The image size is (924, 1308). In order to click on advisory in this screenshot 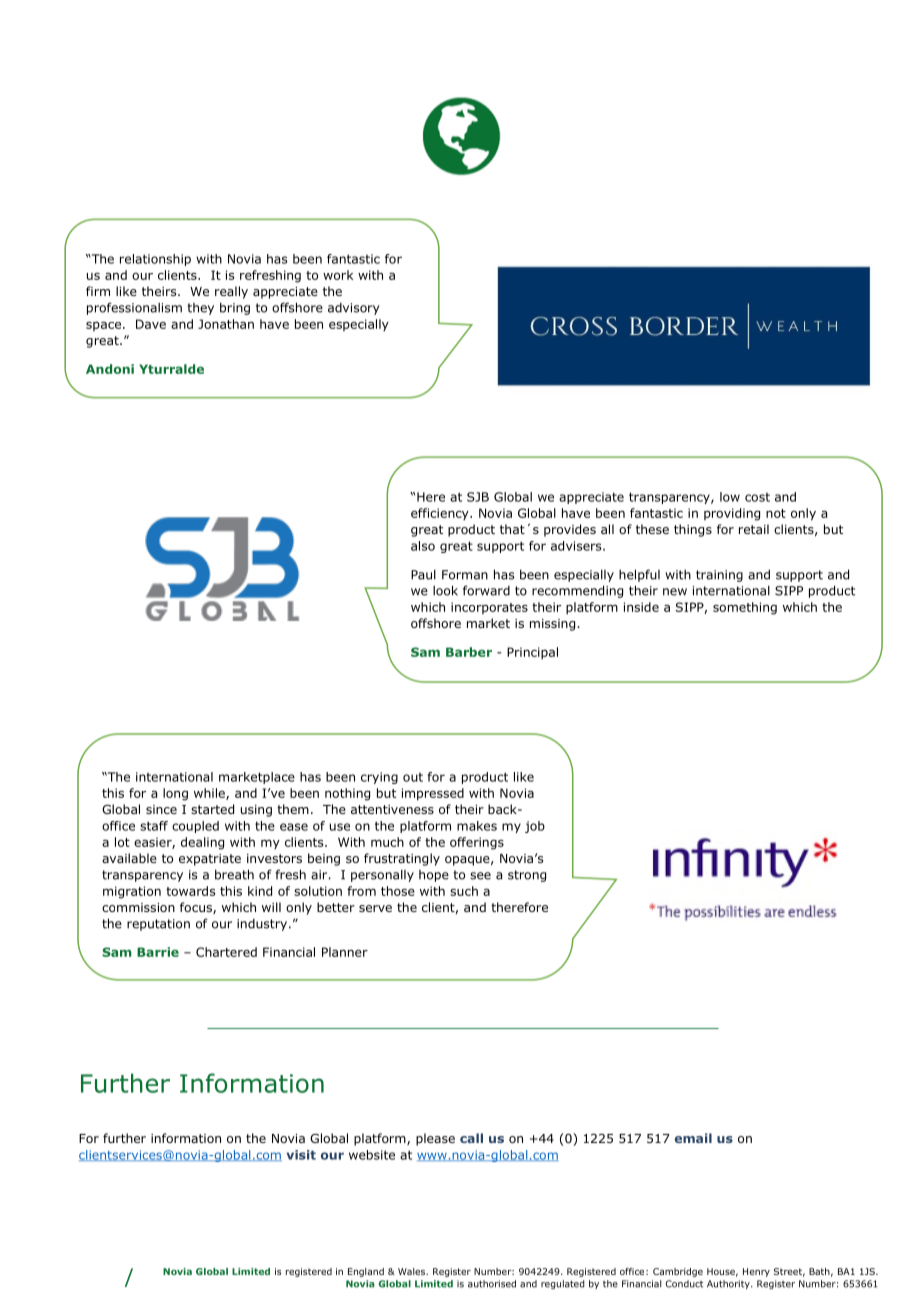, I will do `click(354, 309)`.
